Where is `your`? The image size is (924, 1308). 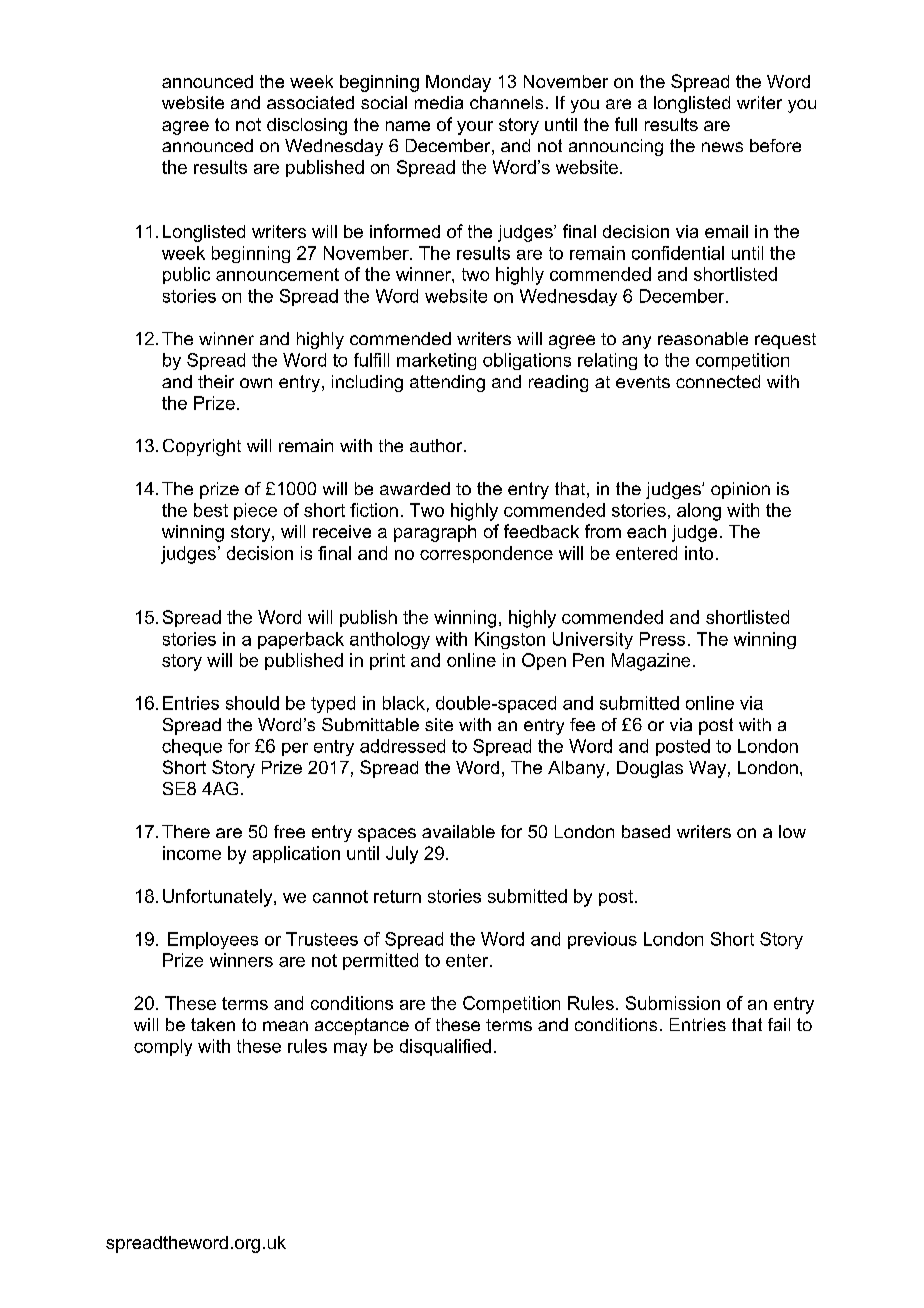 your is located at coordinates (475, 128).
